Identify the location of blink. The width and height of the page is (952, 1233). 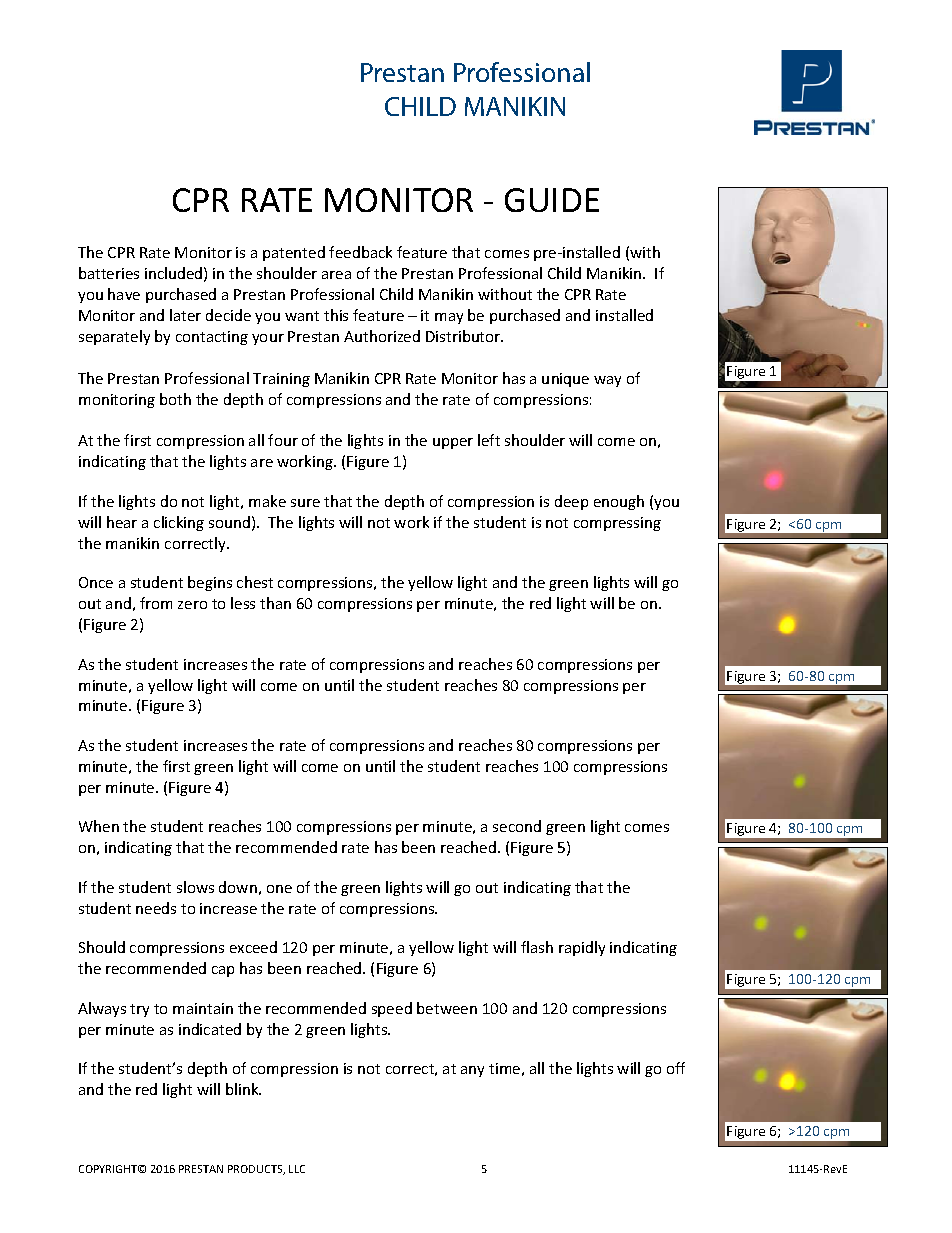
(243, 1089).
